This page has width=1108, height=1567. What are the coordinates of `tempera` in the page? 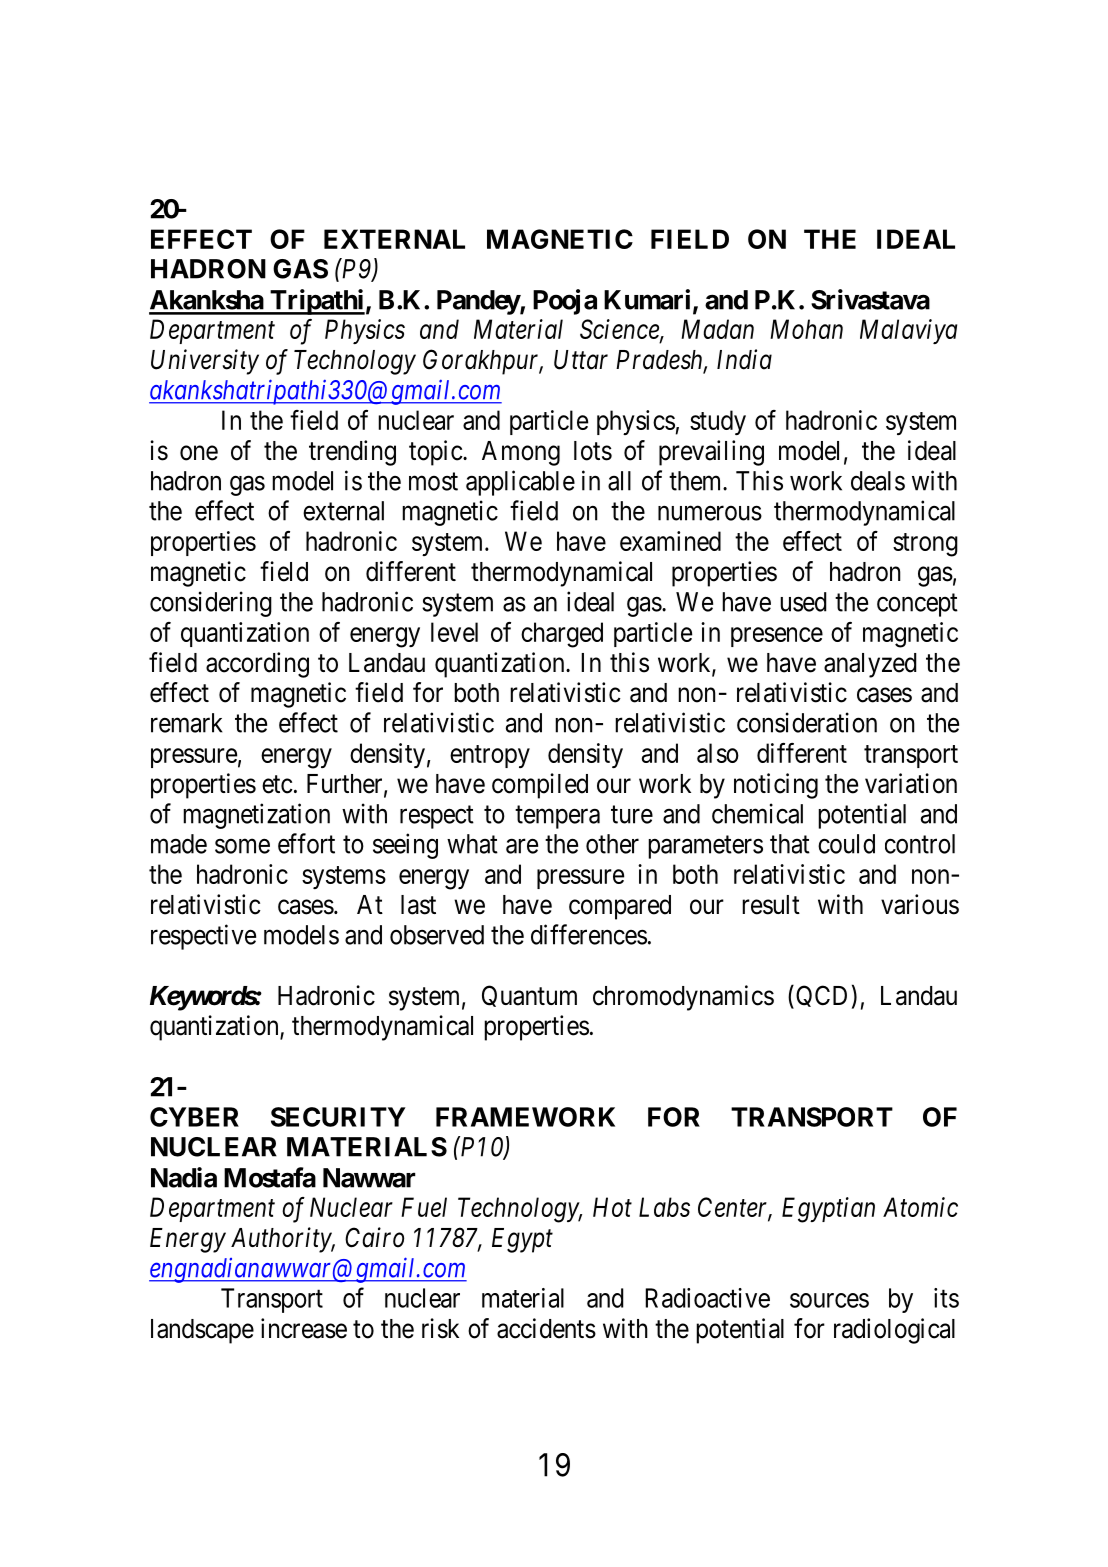 It's located at (557, 817).
